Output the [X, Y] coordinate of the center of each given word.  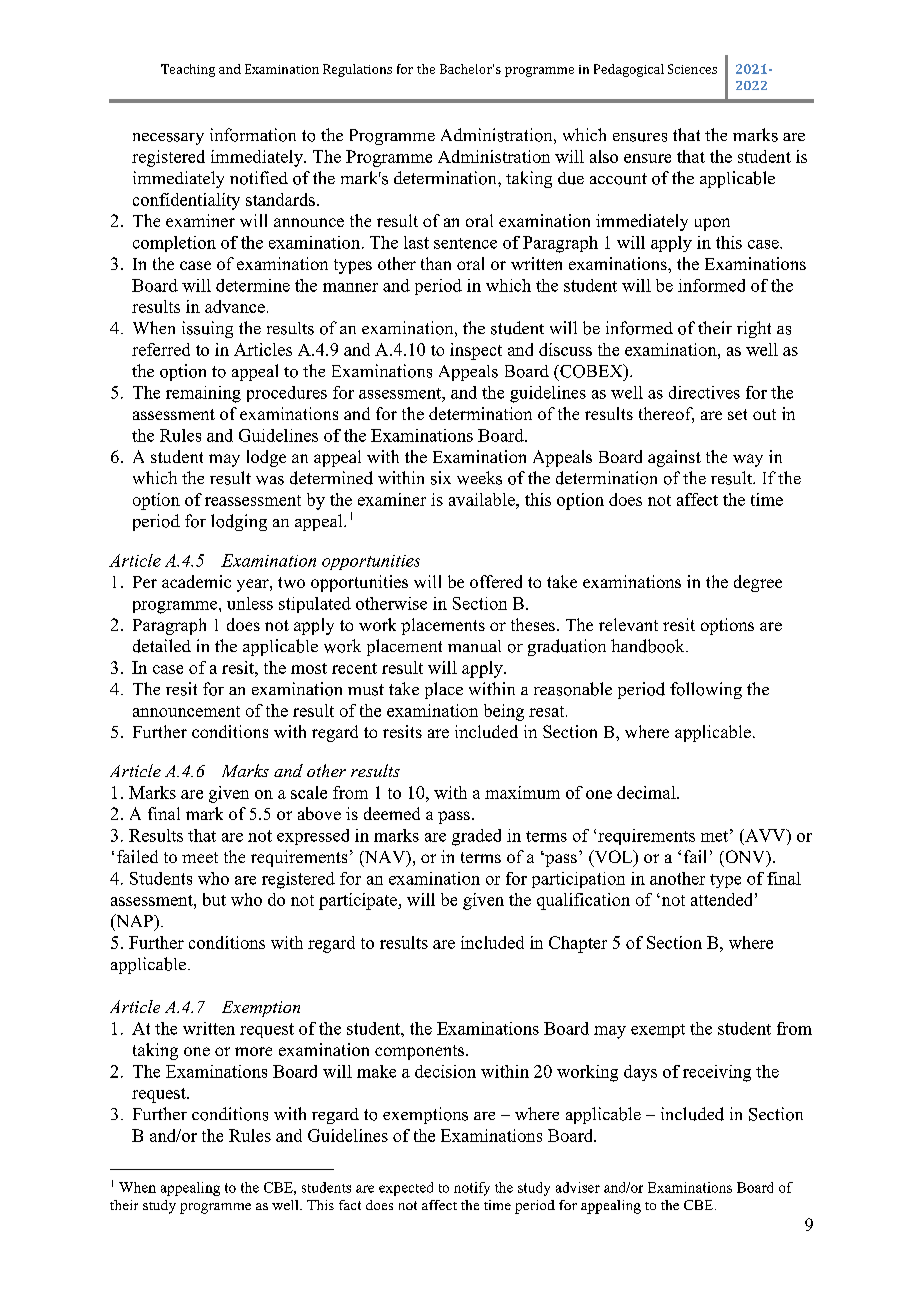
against [674, 458]
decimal [647, 792]
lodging [239, 522]
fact [350, 1205]
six [441, 478]
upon [712, 224]
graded [476, 837]
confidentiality [186, 201]
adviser [578, 1187]
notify [472, 1189]
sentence [465, 243]
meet [200, 857]
